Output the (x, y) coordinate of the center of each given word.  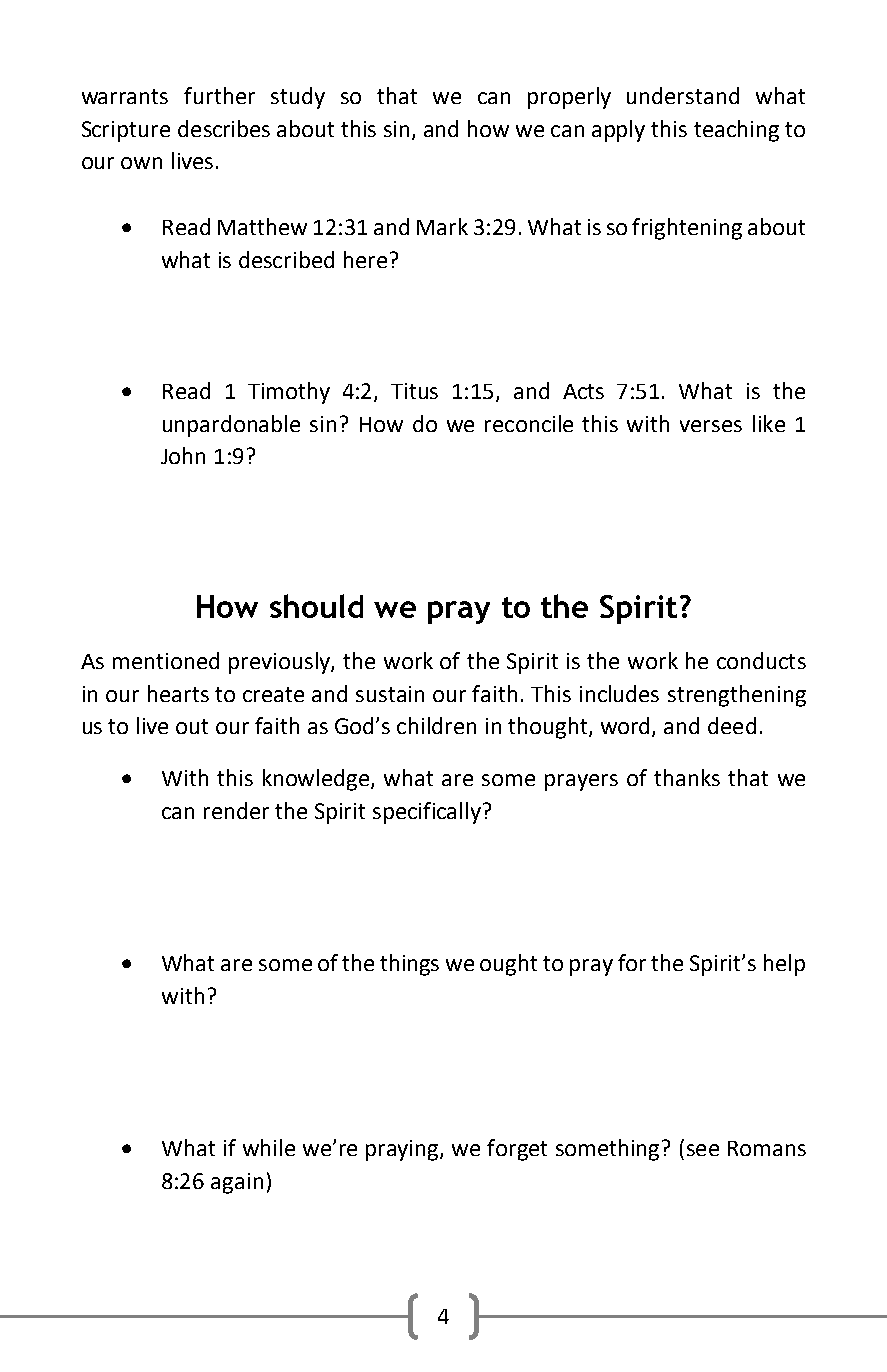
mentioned (166, 660)
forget (517, 1150)
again (237, 1183)
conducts (761, 660)
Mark (442, 226)
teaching (736, 131)
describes (224, 128)
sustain (390, 694)
